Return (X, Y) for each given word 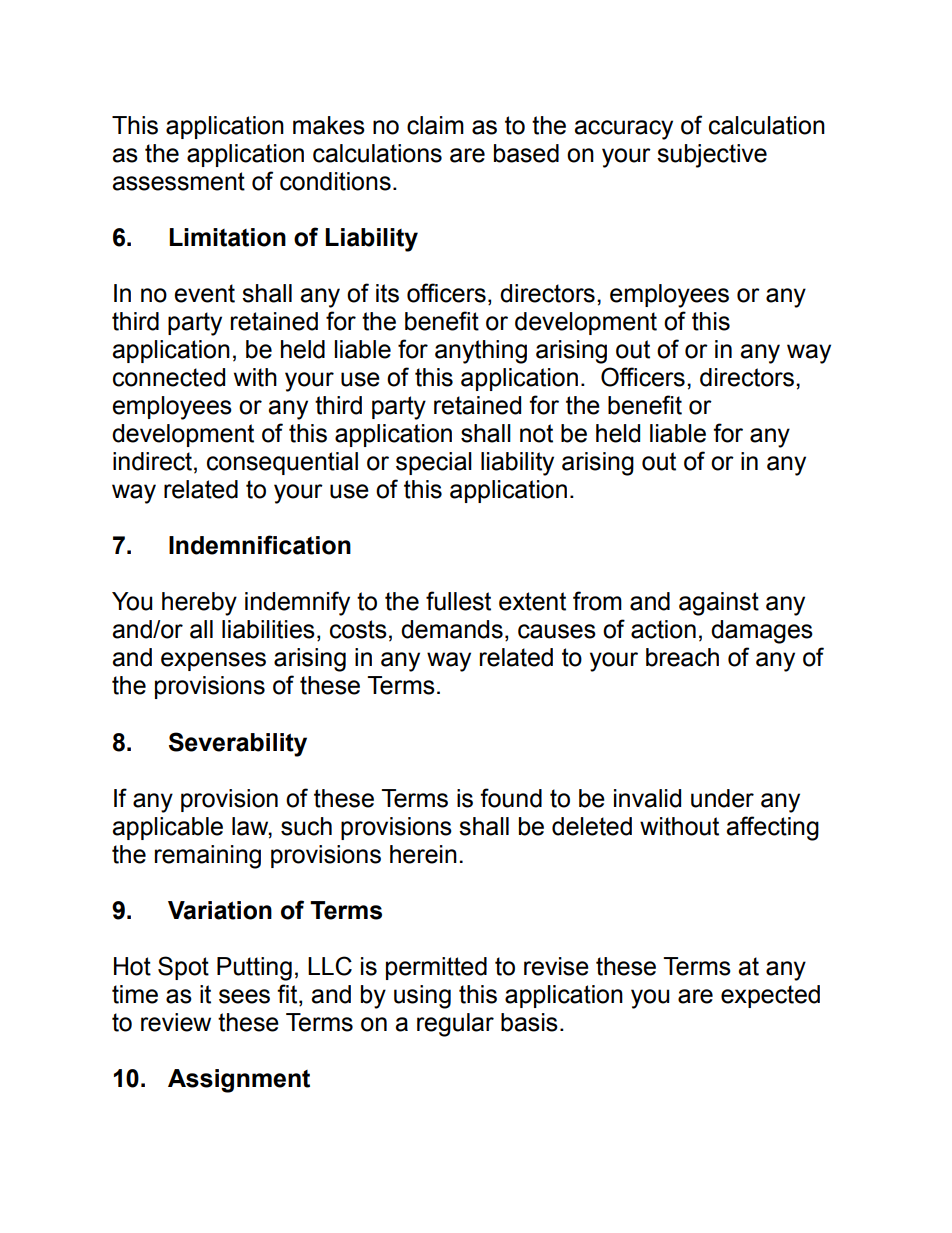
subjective (712, 156)
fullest (458, 601)
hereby (199, 604)
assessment (178, 181)
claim (435, 125)
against (719, 604)
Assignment (239, 1081)
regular (455, 1025)
